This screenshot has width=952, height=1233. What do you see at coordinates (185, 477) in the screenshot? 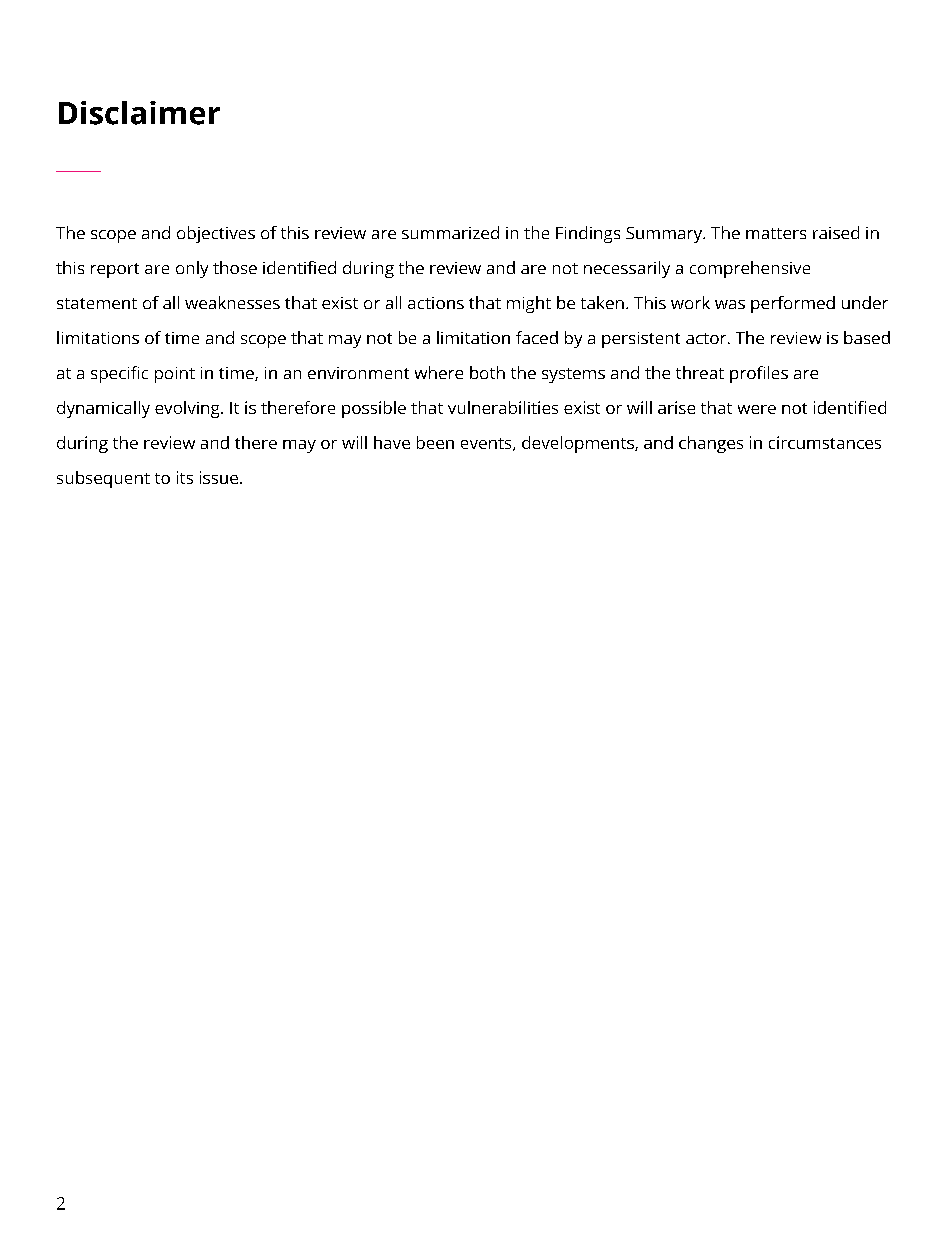
I see `its` at bounding box center [185, 477].
